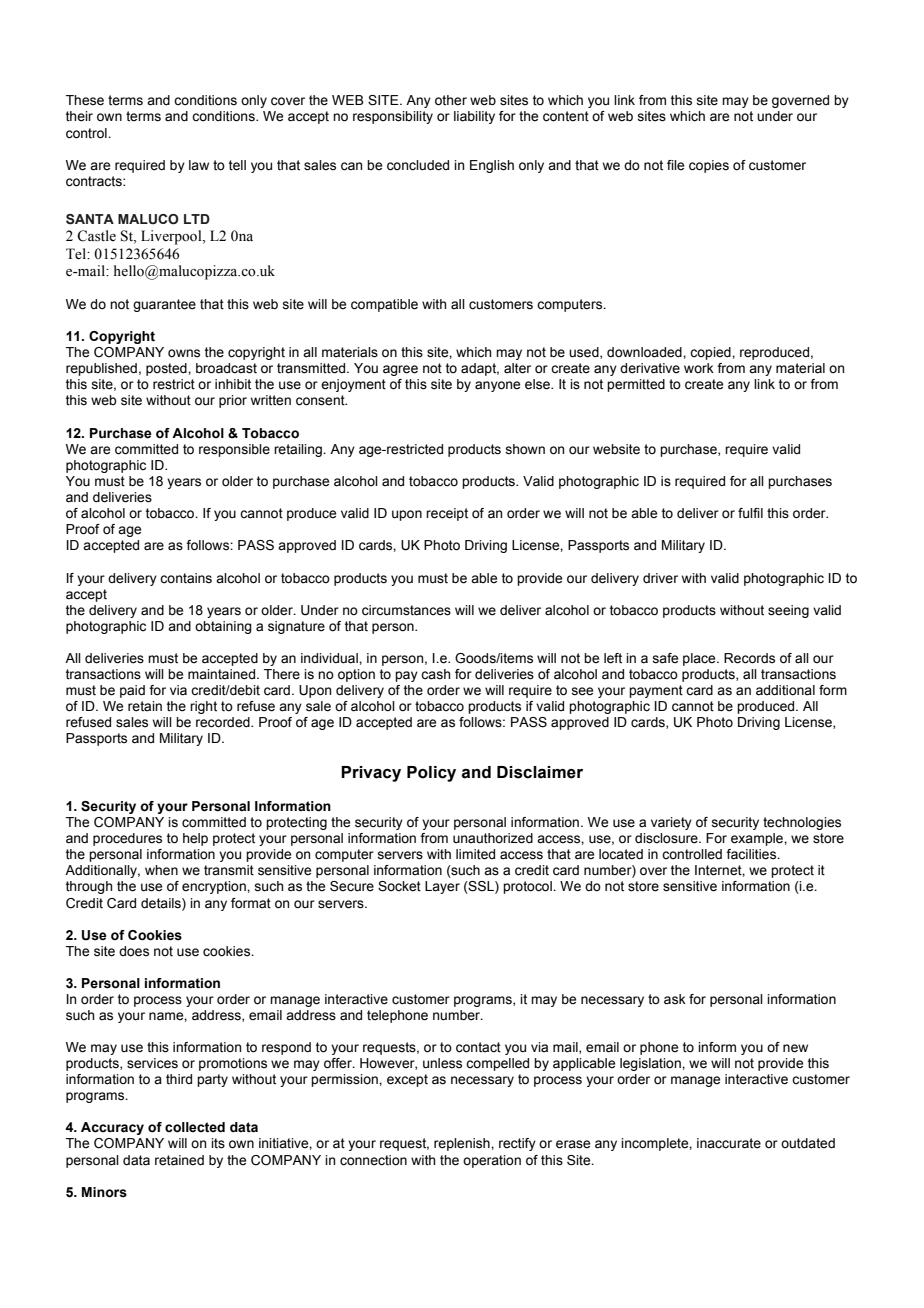 This image has width=924, height=1308. I want to click on owns, so click(184, 353).
